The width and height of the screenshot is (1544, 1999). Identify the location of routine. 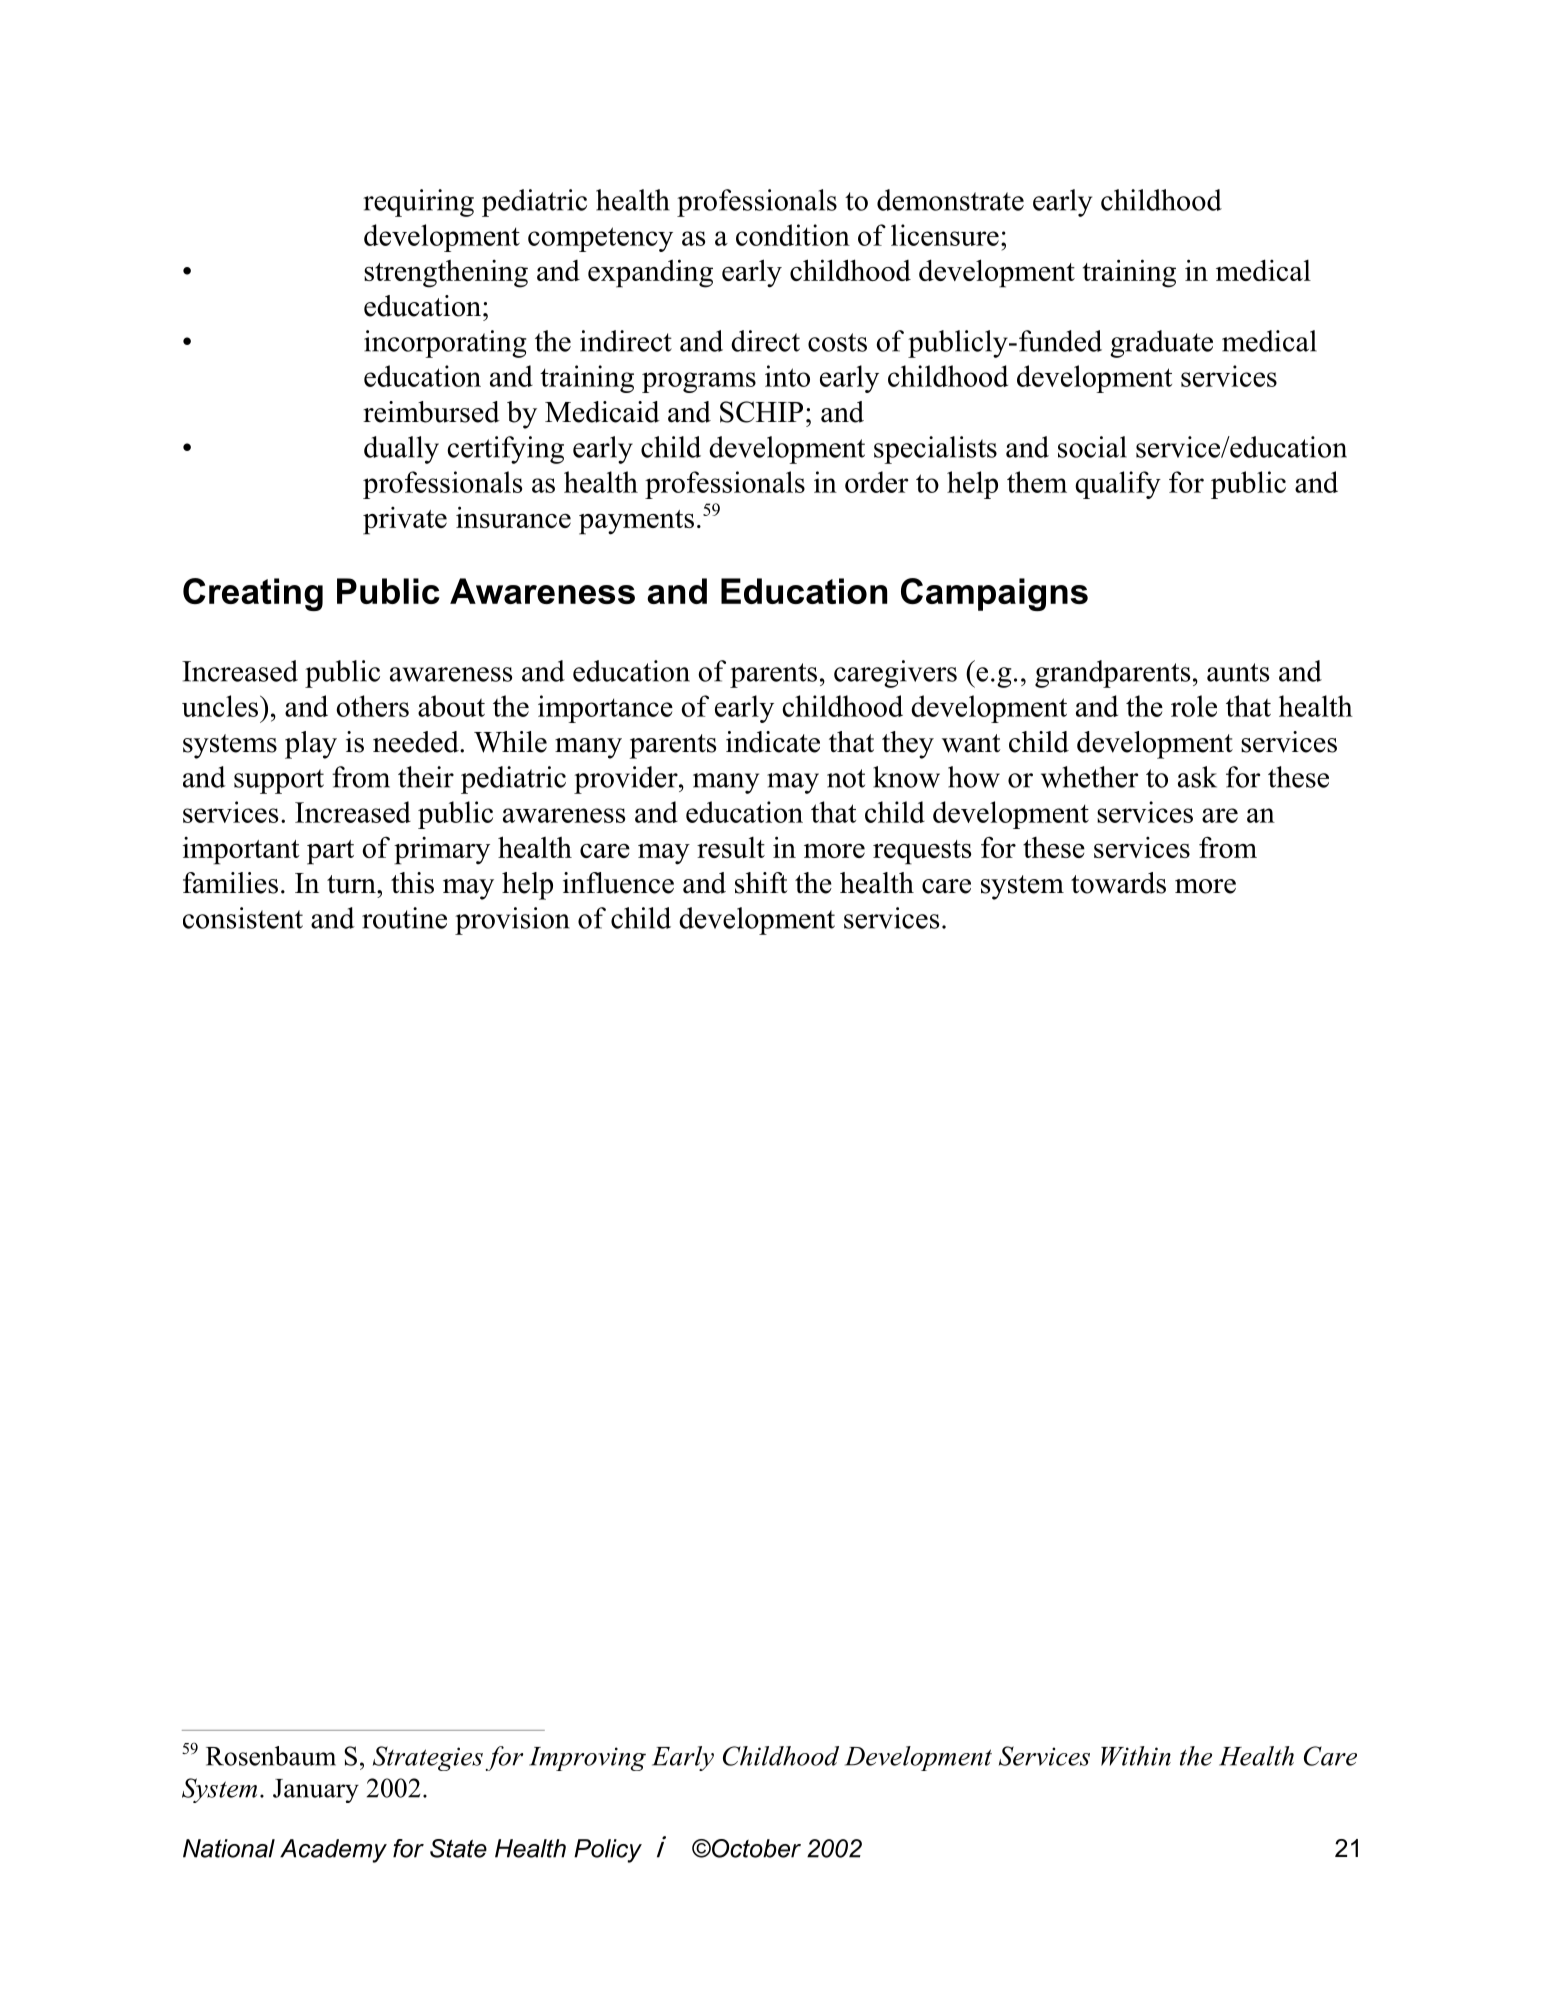
(404, 918).
